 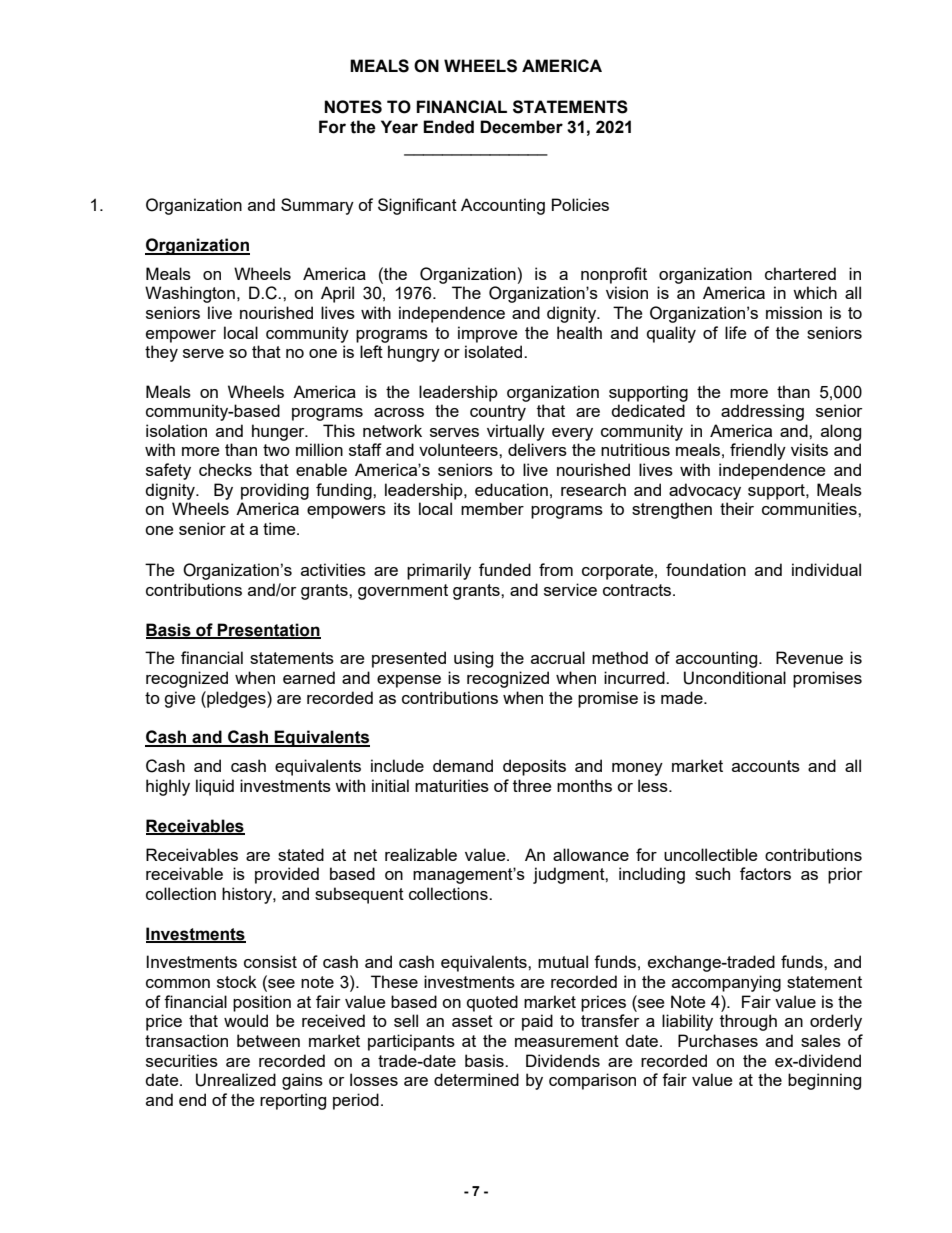 What do you see at coordinates (809, 657) in the image?
I see `Revenue` at bounding box center [809, 657].
